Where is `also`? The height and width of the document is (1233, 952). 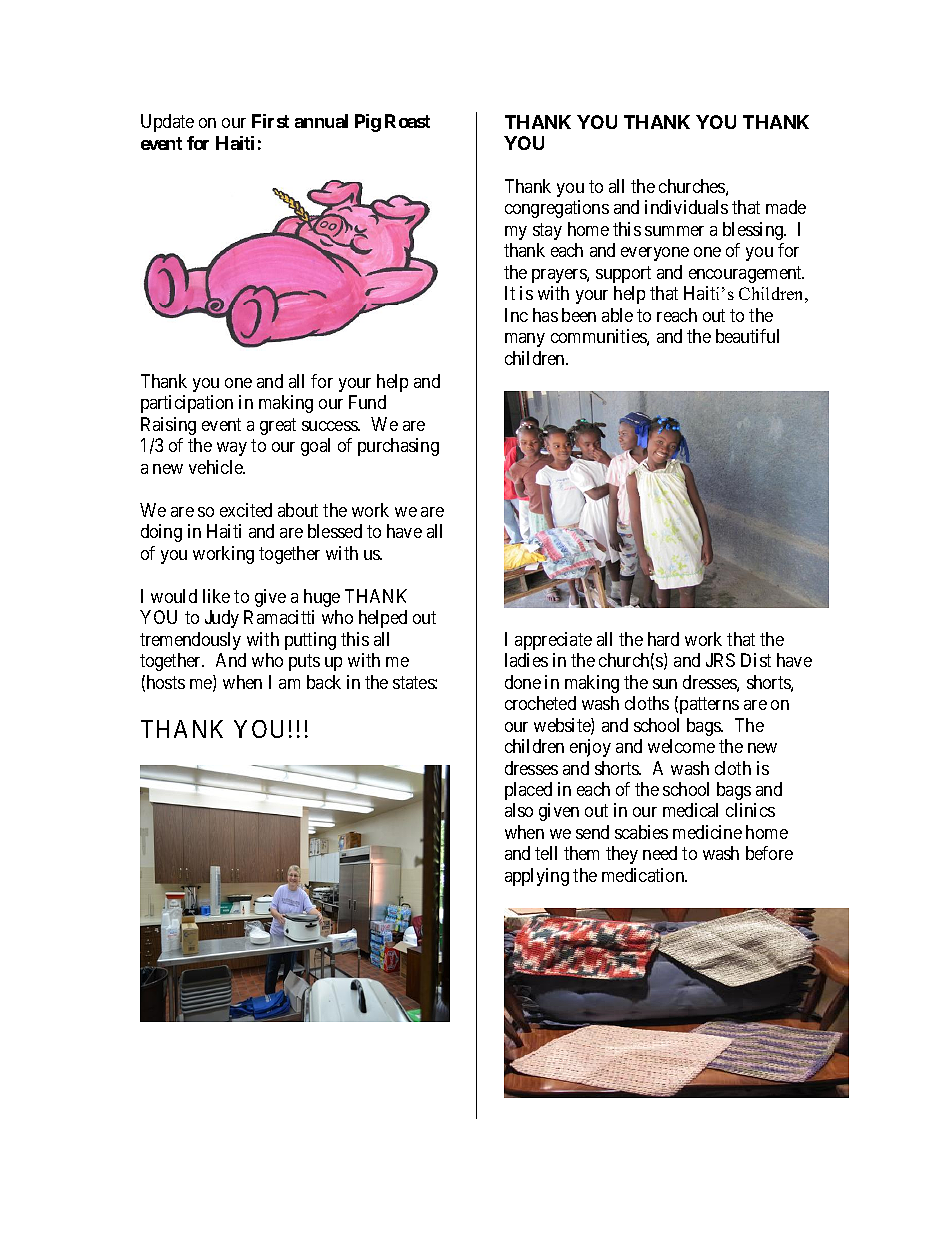 also is located at coordinates (519, 810).
